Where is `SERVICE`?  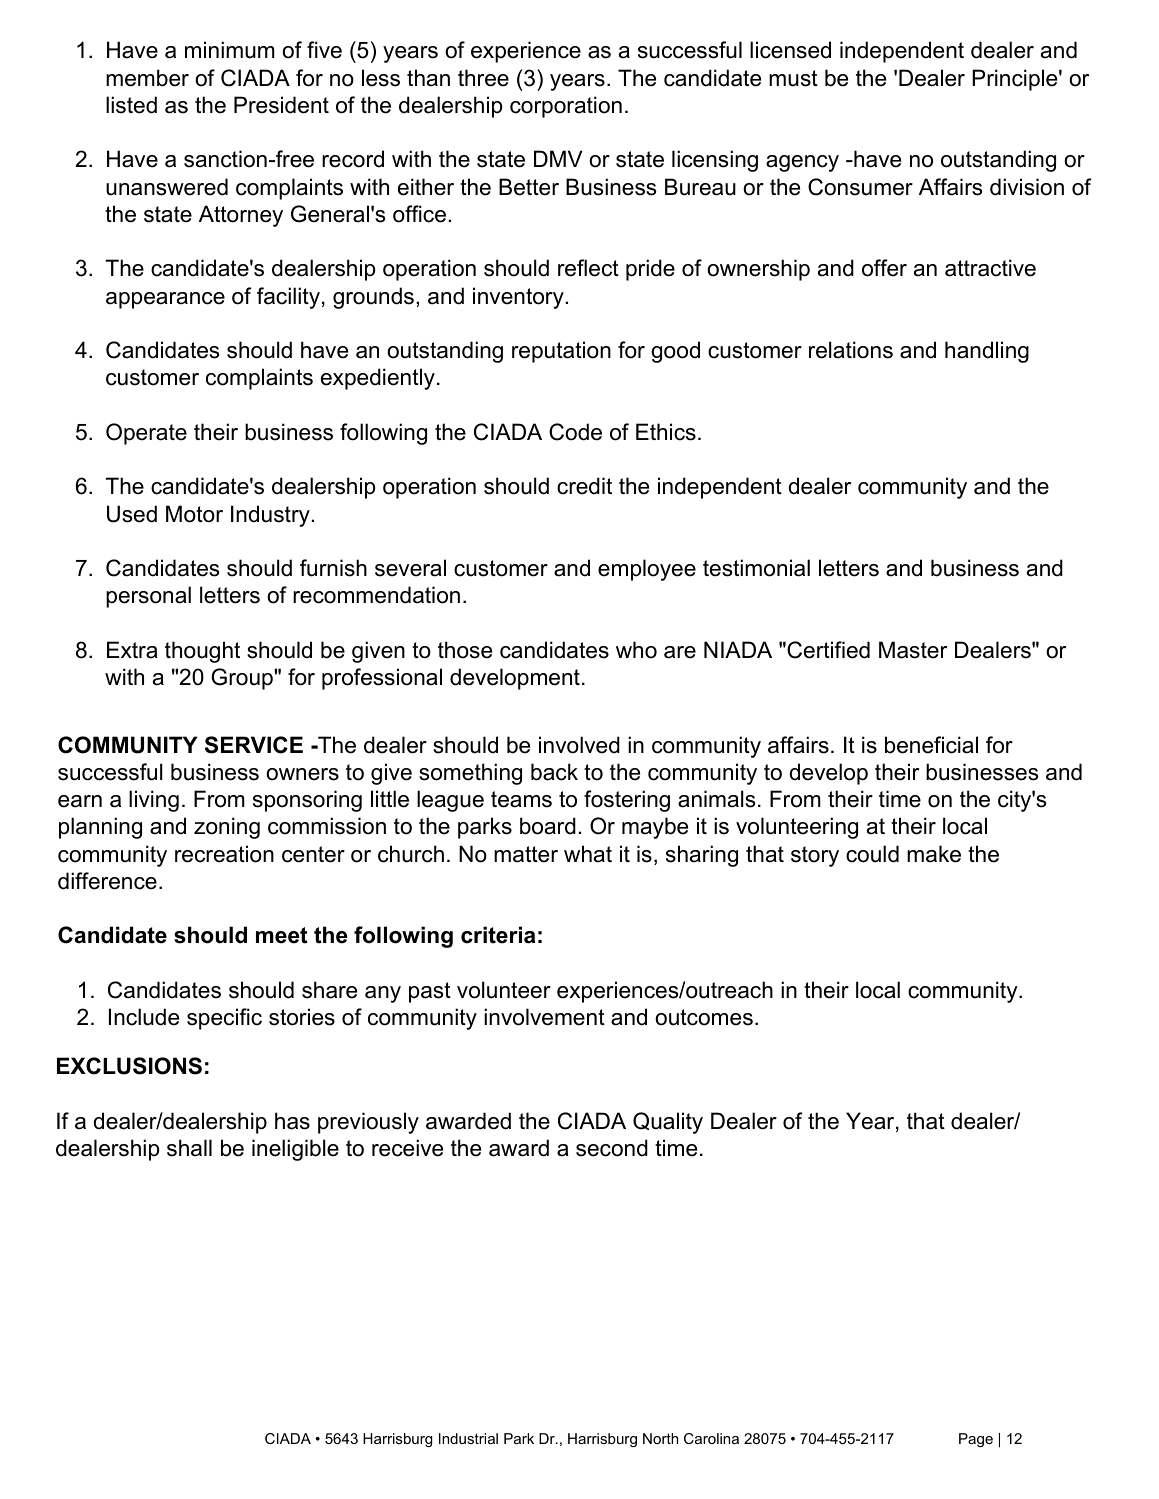
SERVICE is located at coordinates (254, 745).
